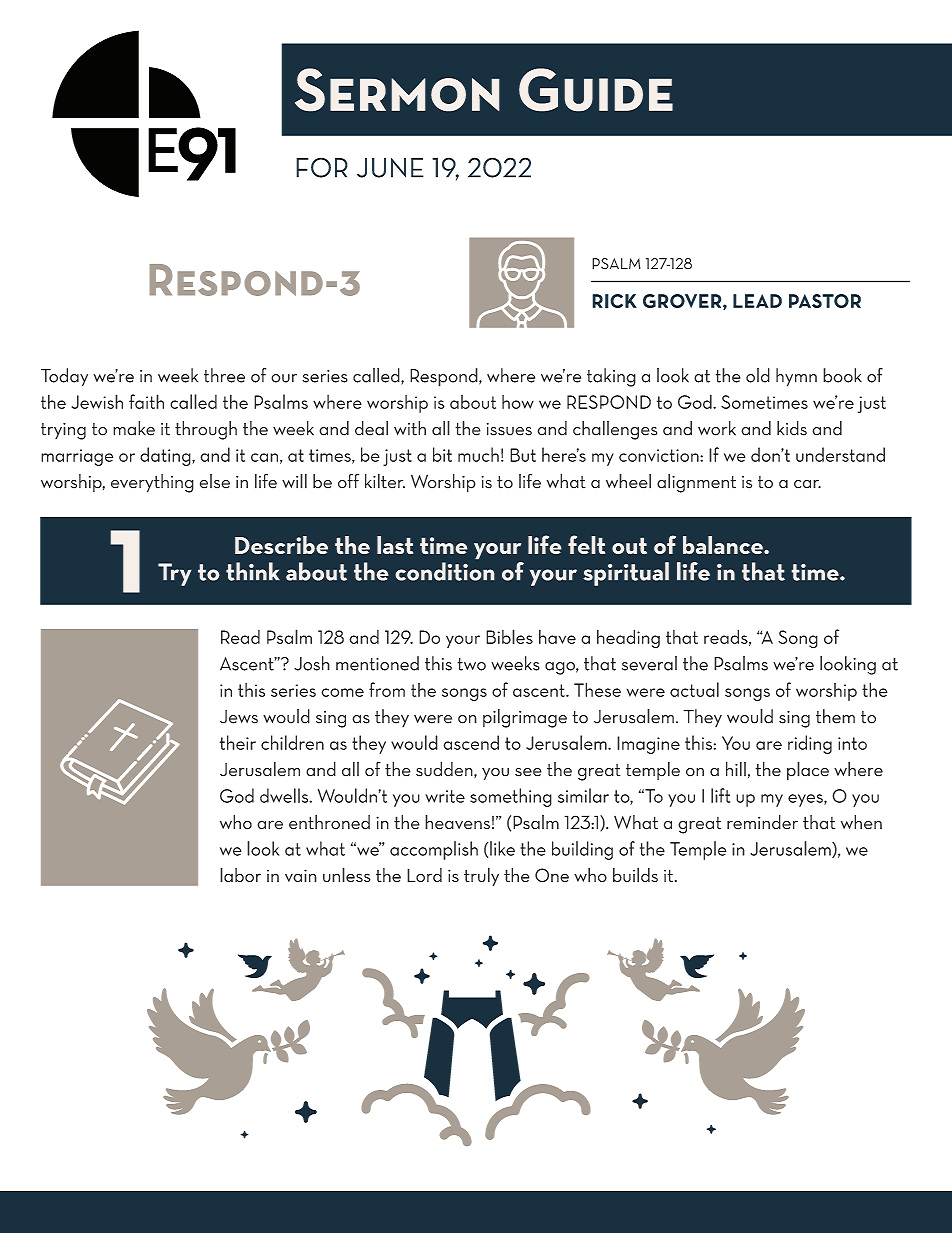  I want to click on labor, so click(240, 874).
